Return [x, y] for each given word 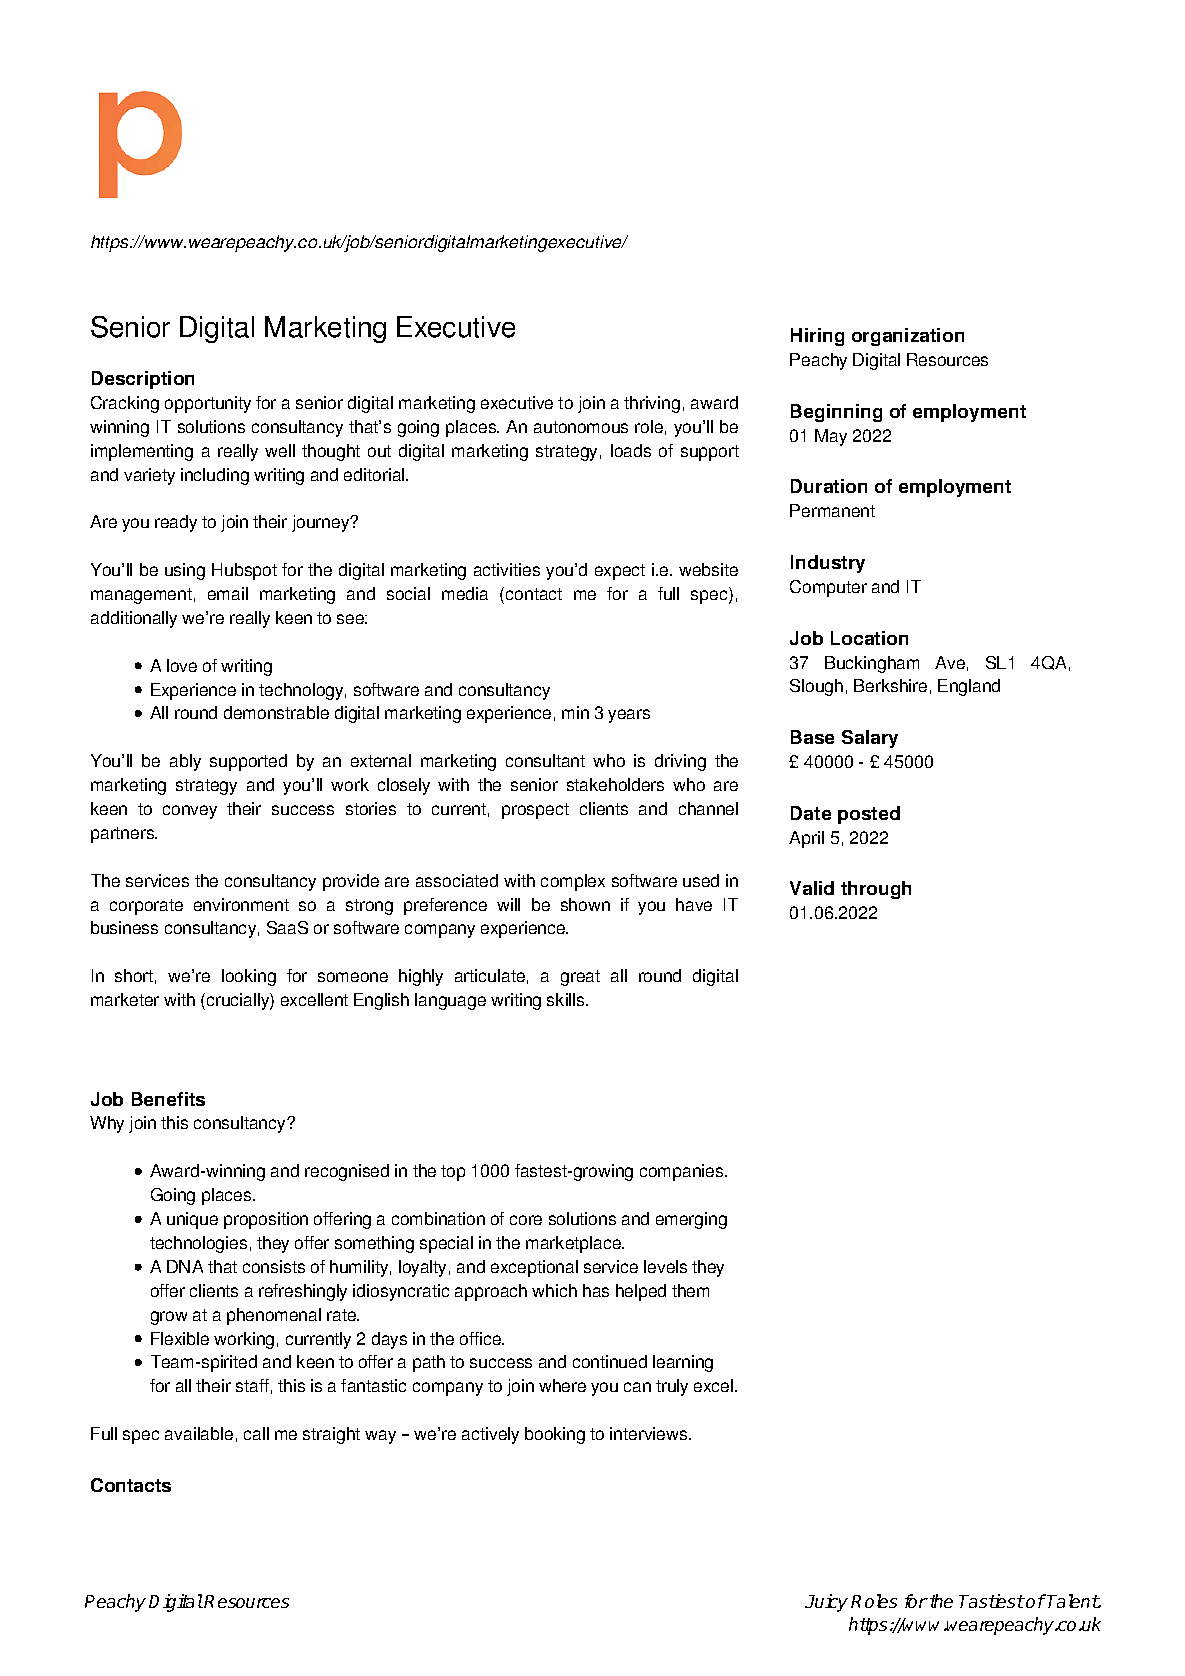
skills [567, 999]
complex [573, 882]
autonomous [581, 427]
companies [683, 1172]
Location [869, 638]
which [554, 1290]
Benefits [168, 1099]
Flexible [180, 1338]
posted [869, 815]
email [228, 593]
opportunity [208, 404]
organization [908, 337]
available [199, 1433]
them [690, 1290]
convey [190, 812]
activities [507, 569]
